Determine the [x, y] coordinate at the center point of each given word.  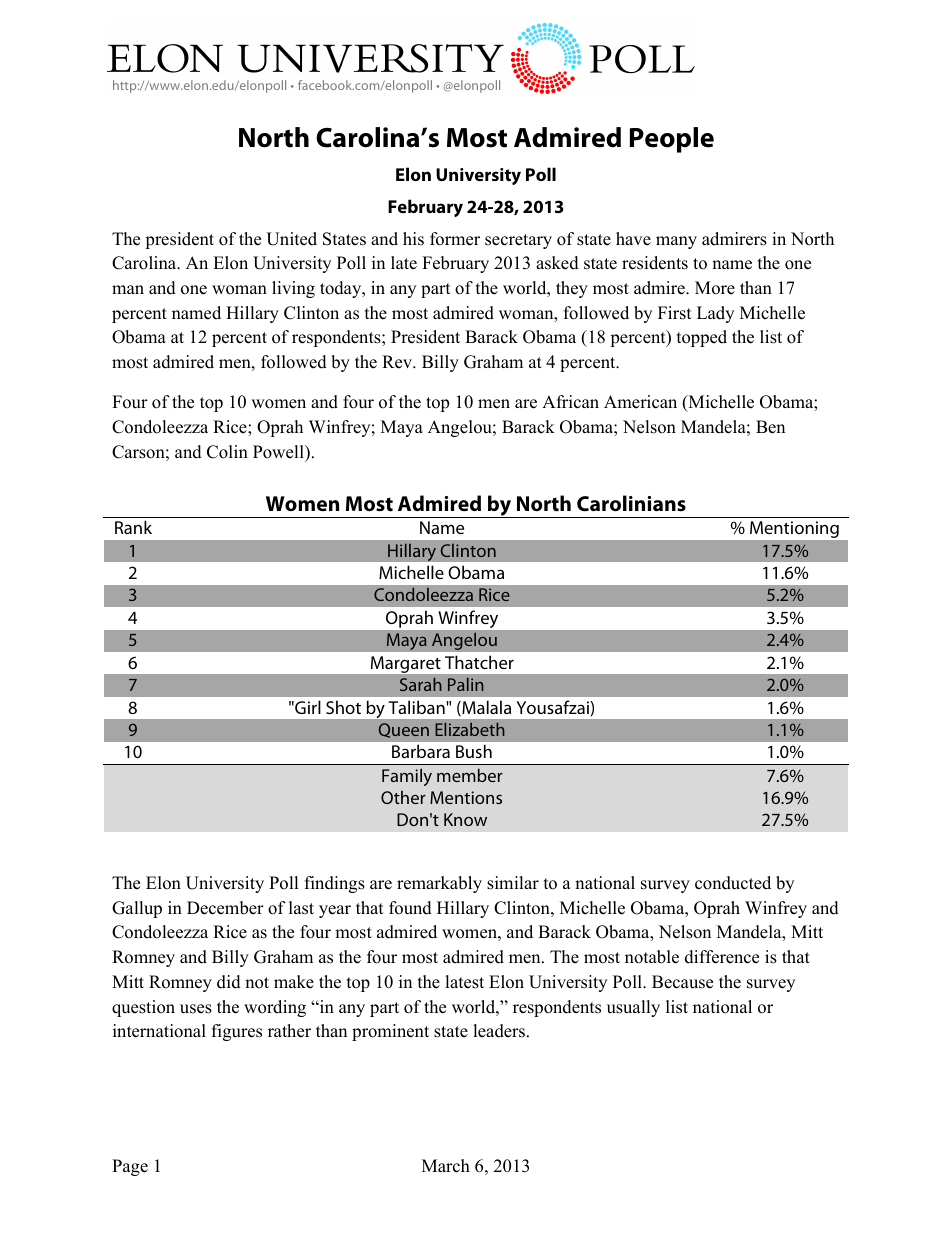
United [291, 239]
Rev [398, 362]
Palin [466, 684]
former [455, 239]
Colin [227, 452]
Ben [770, 427]
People [672, 140]
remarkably [439, 884]
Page [130, 1167]
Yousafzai [553, 707]
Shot [343, 707]
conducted [733, 883]
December [225, 908]
